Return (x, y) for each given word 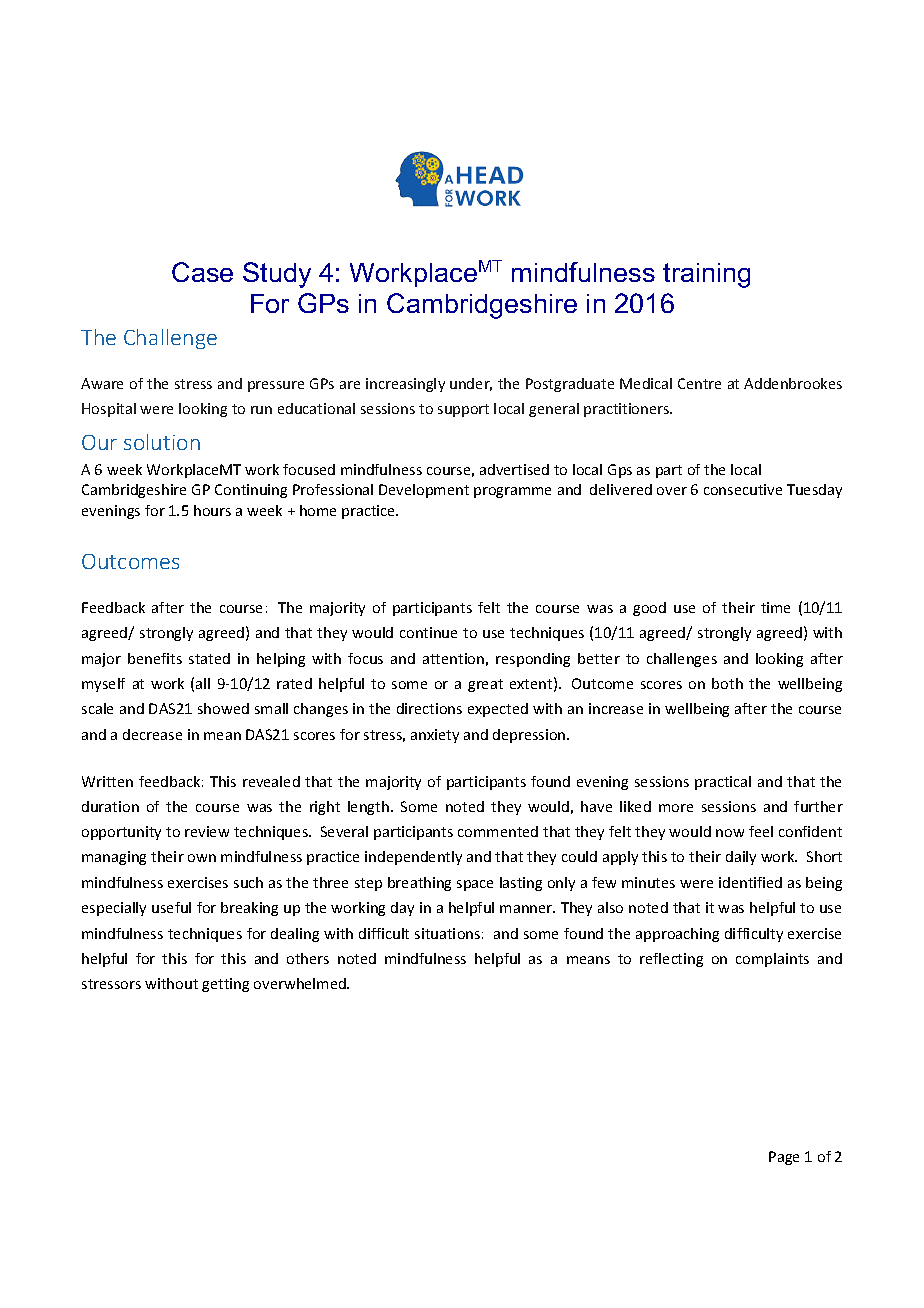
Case (202, 272)
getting (225, 985)
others (308, 958)
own (202, 858)
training (706, 275)
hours (212, 510)
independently (413, 858)
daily (741, 858)
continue (428, 632)
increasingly (405, 385)
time (775, 607)
